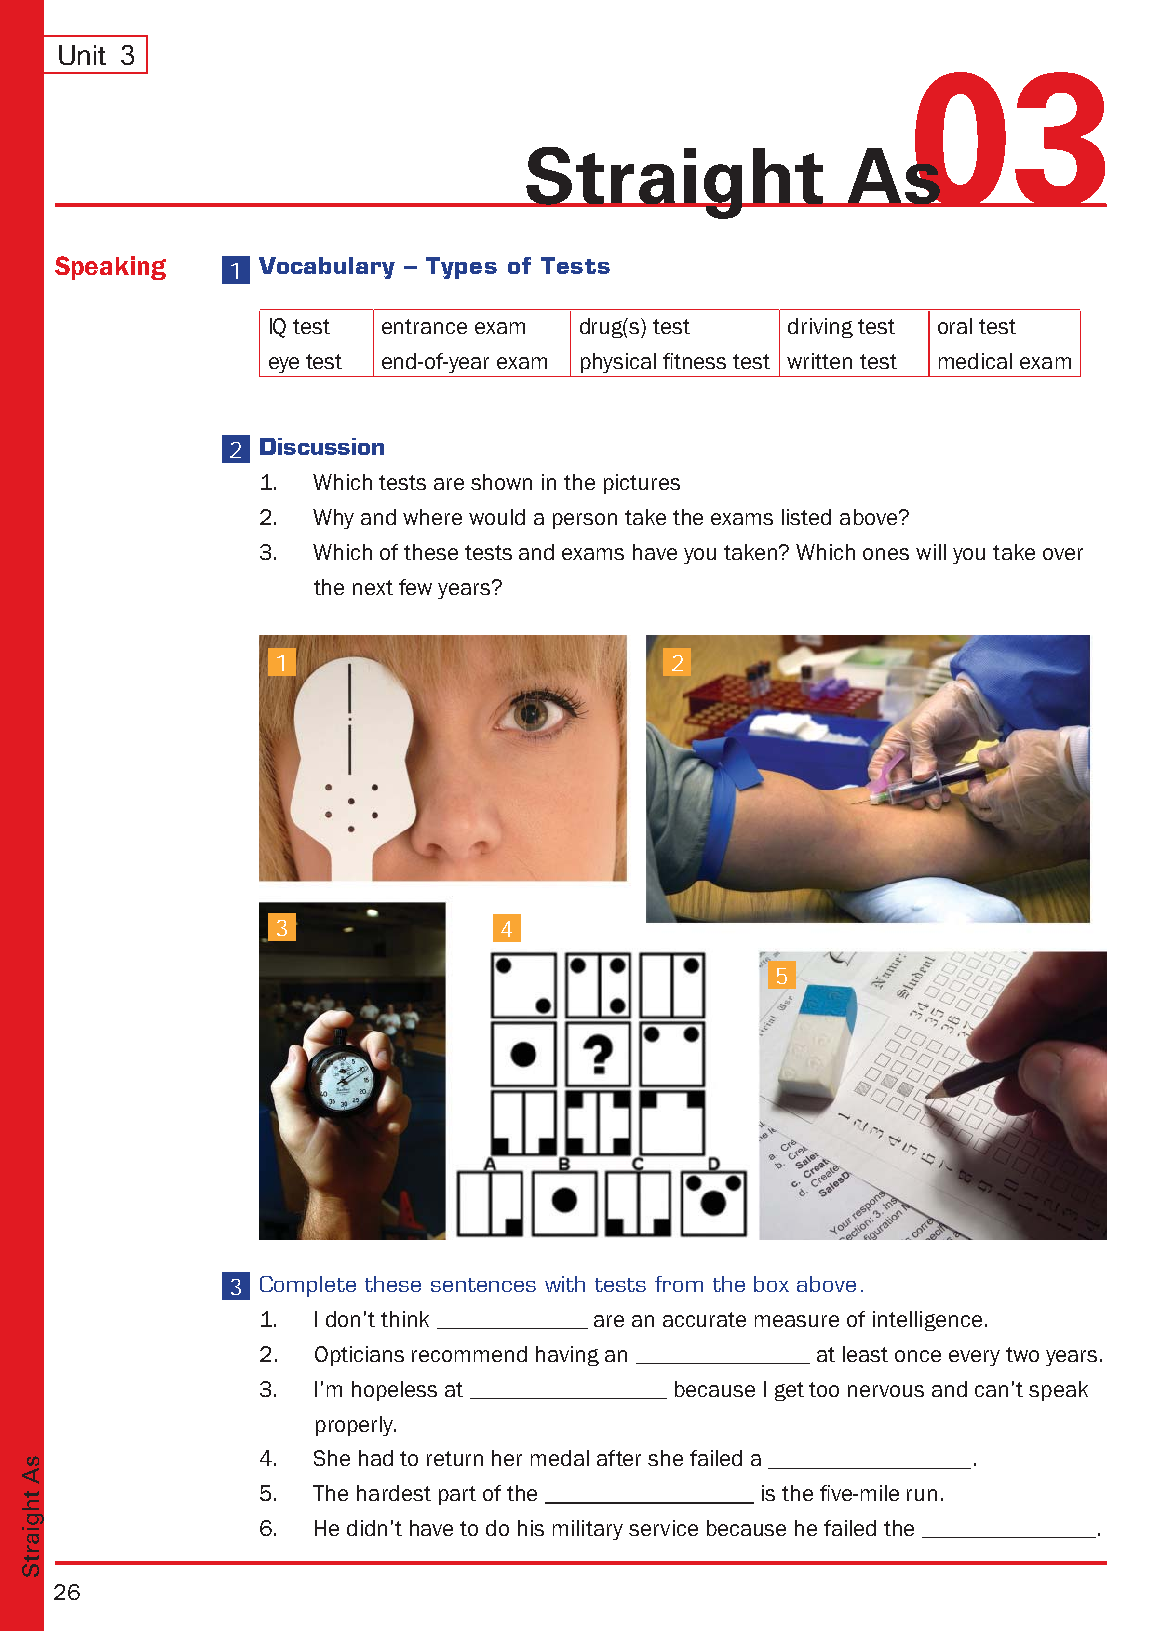 Image resolution: width=1153 pixels, height=1631 pixels. I want to click on with, so click(565, 1284).
